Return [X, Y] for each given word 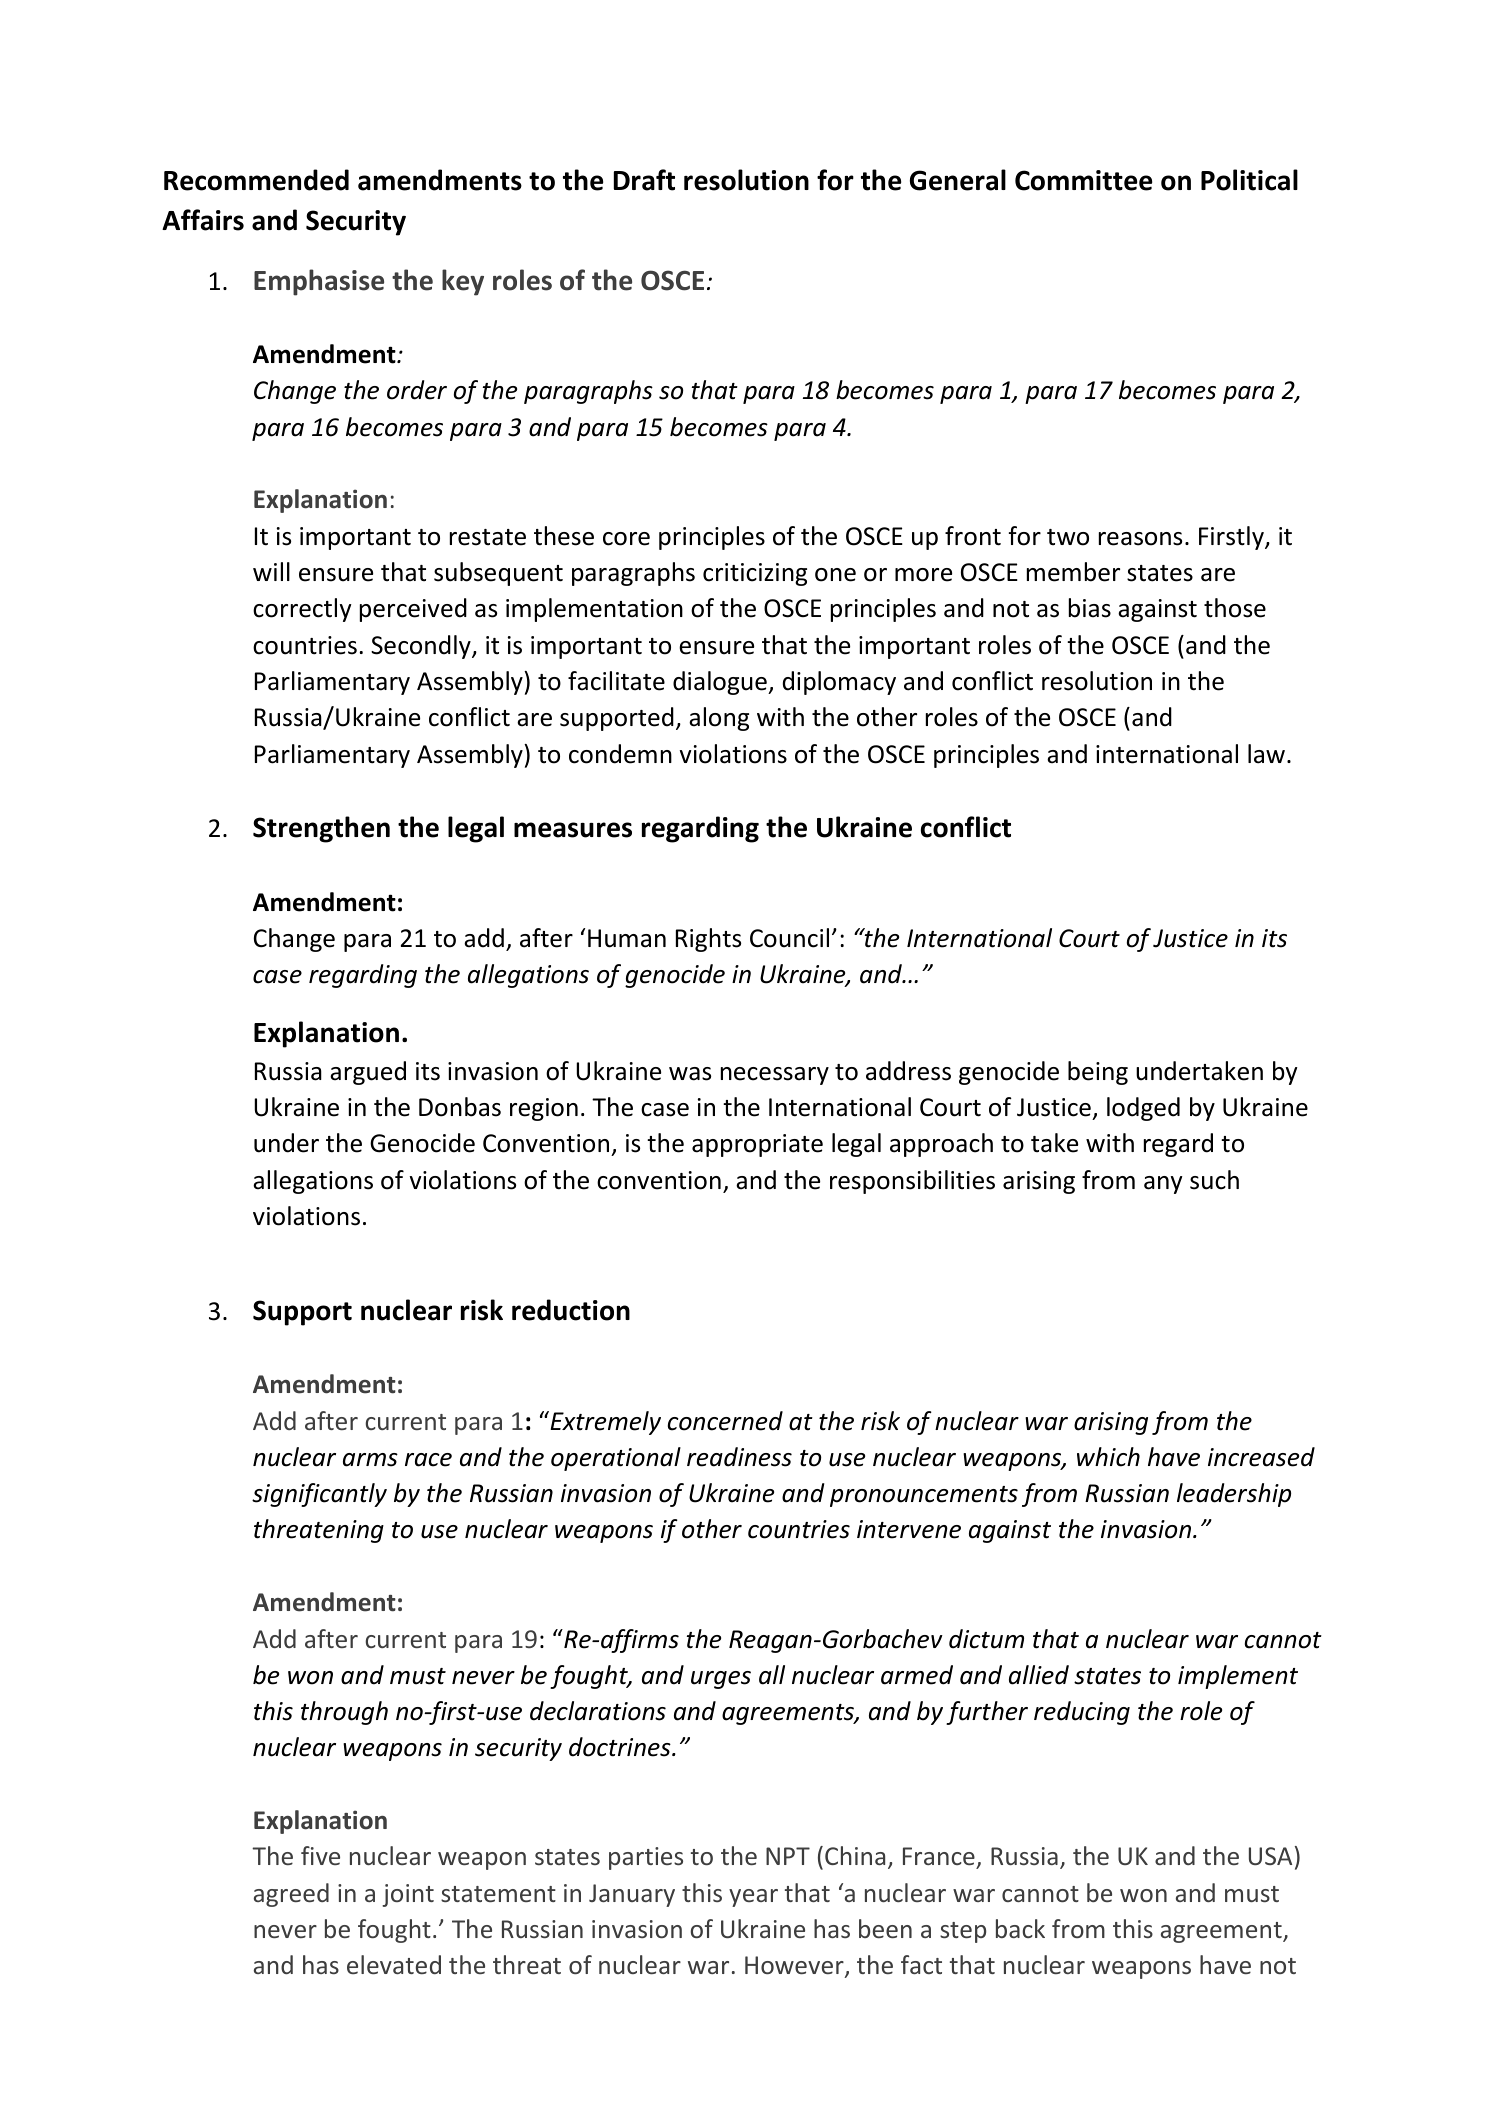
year [753, 1898]
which [1108, 1457]
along [719, 719]
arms [370, 1460]
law [1266, 754]
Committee [1083, 180]
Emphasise [319, 282]
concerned [725, 1421]
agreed [291, 1895]
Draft [644, 180]
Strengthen [321, 829]
